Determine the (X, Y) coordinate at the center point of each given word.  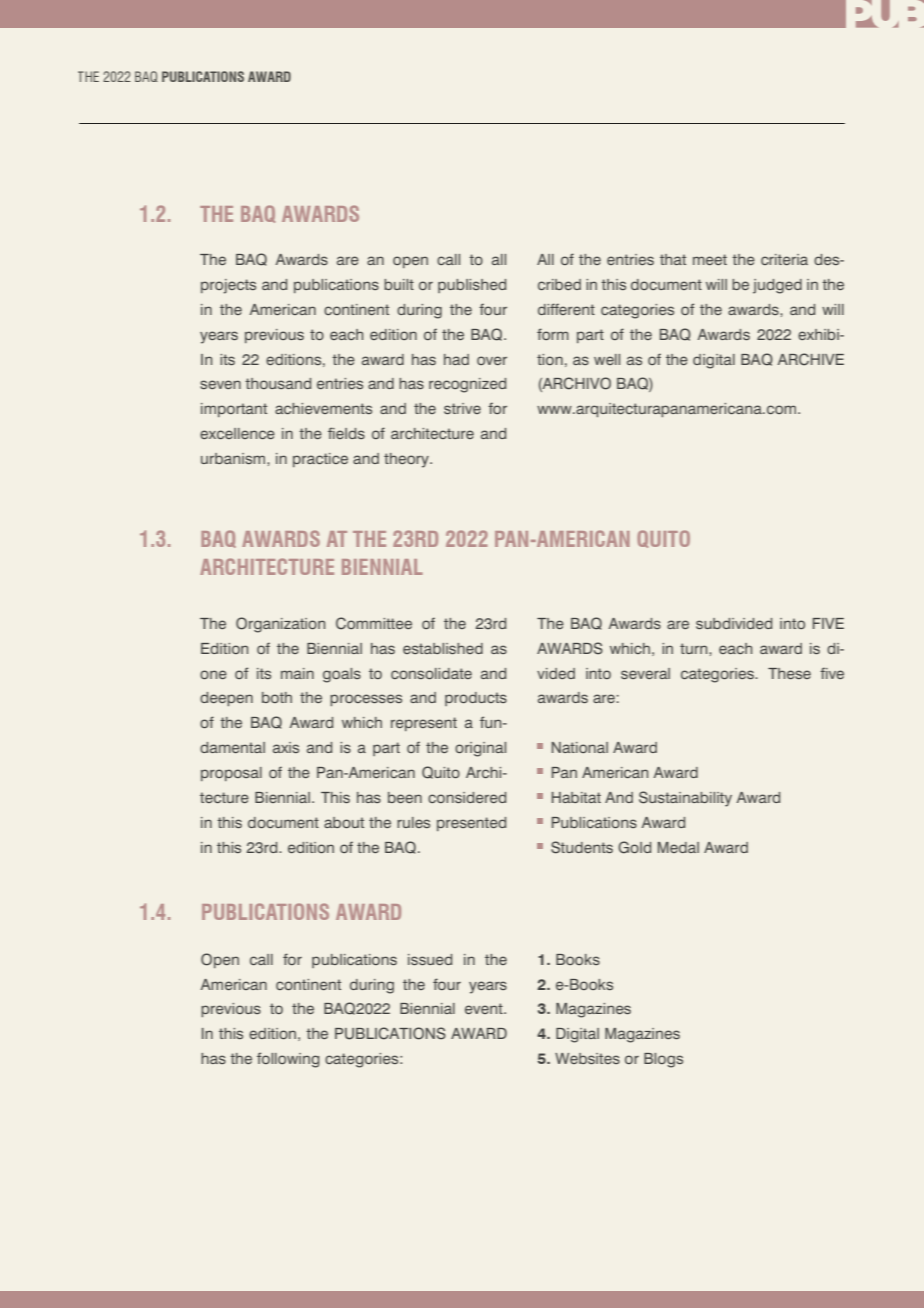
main (297, 673)
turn (695, 648)
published (472, 286)
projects (228, 286)
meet (710, 259)
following (288, 1060)
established (443, 648)
